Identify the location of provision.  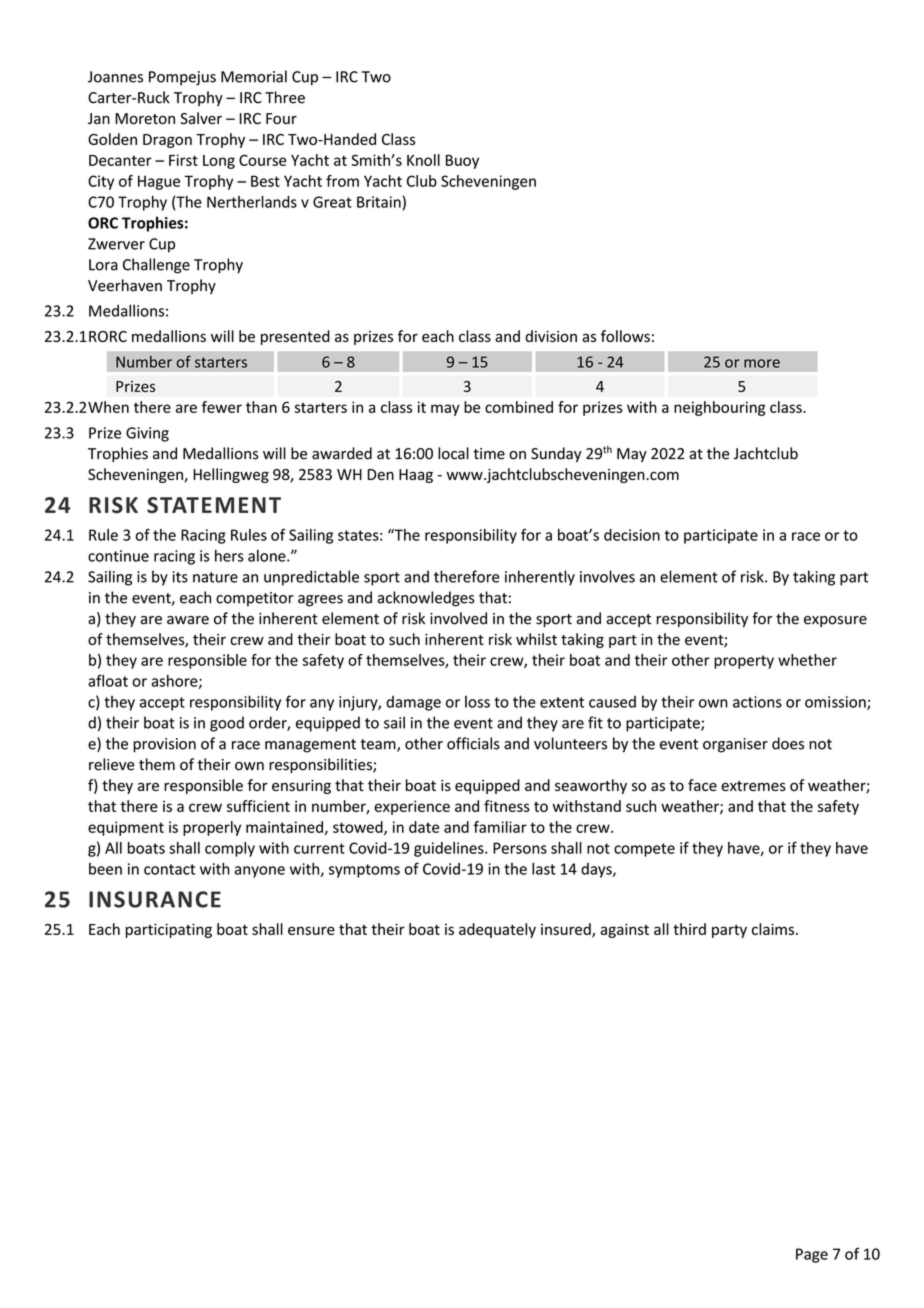
(164, 745).
